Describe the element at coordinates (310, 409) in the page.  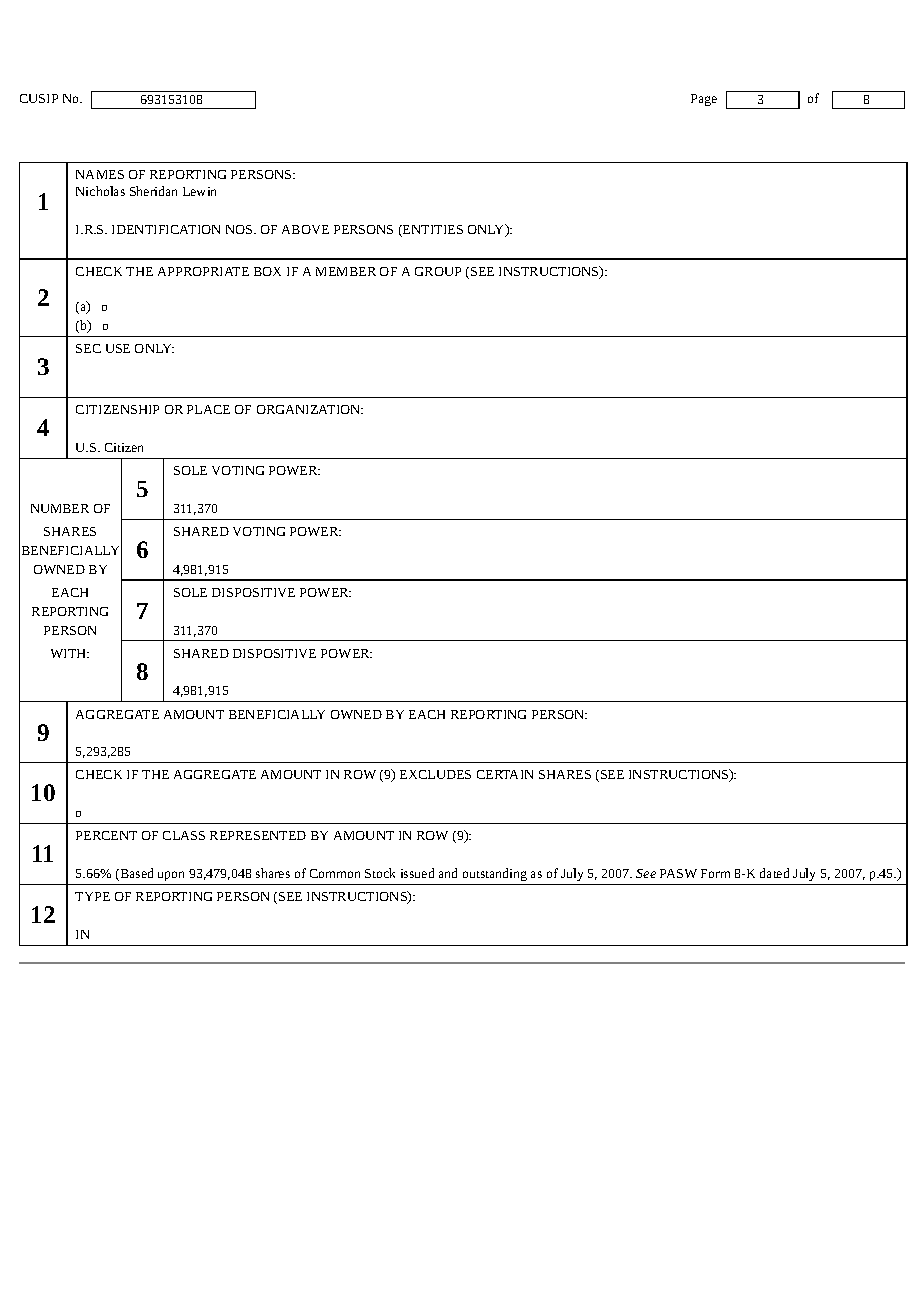
I see `ORGANIZATION` at that location.
